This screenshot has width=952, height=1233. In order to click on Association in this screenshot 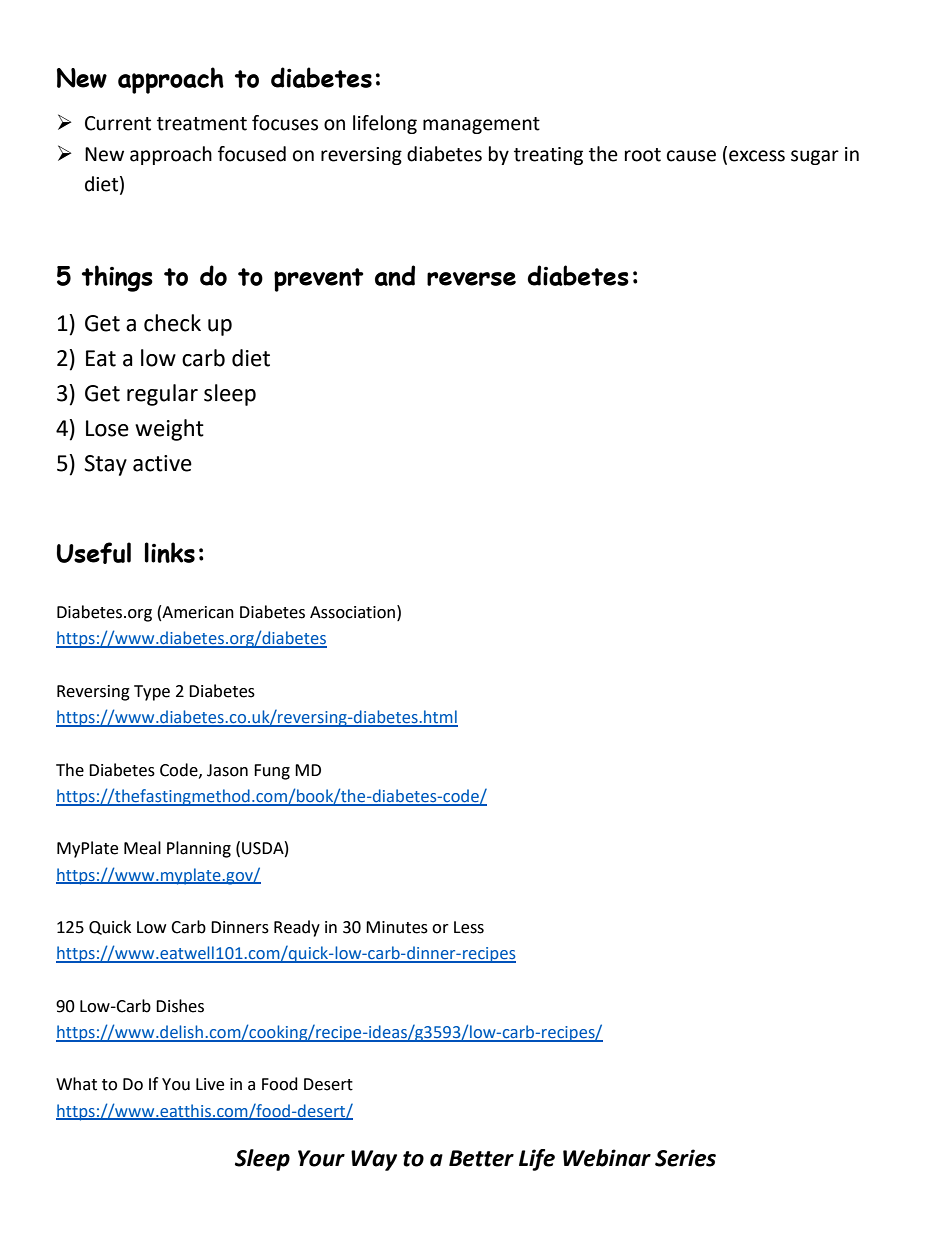, I will do `click(352, 612)`.
